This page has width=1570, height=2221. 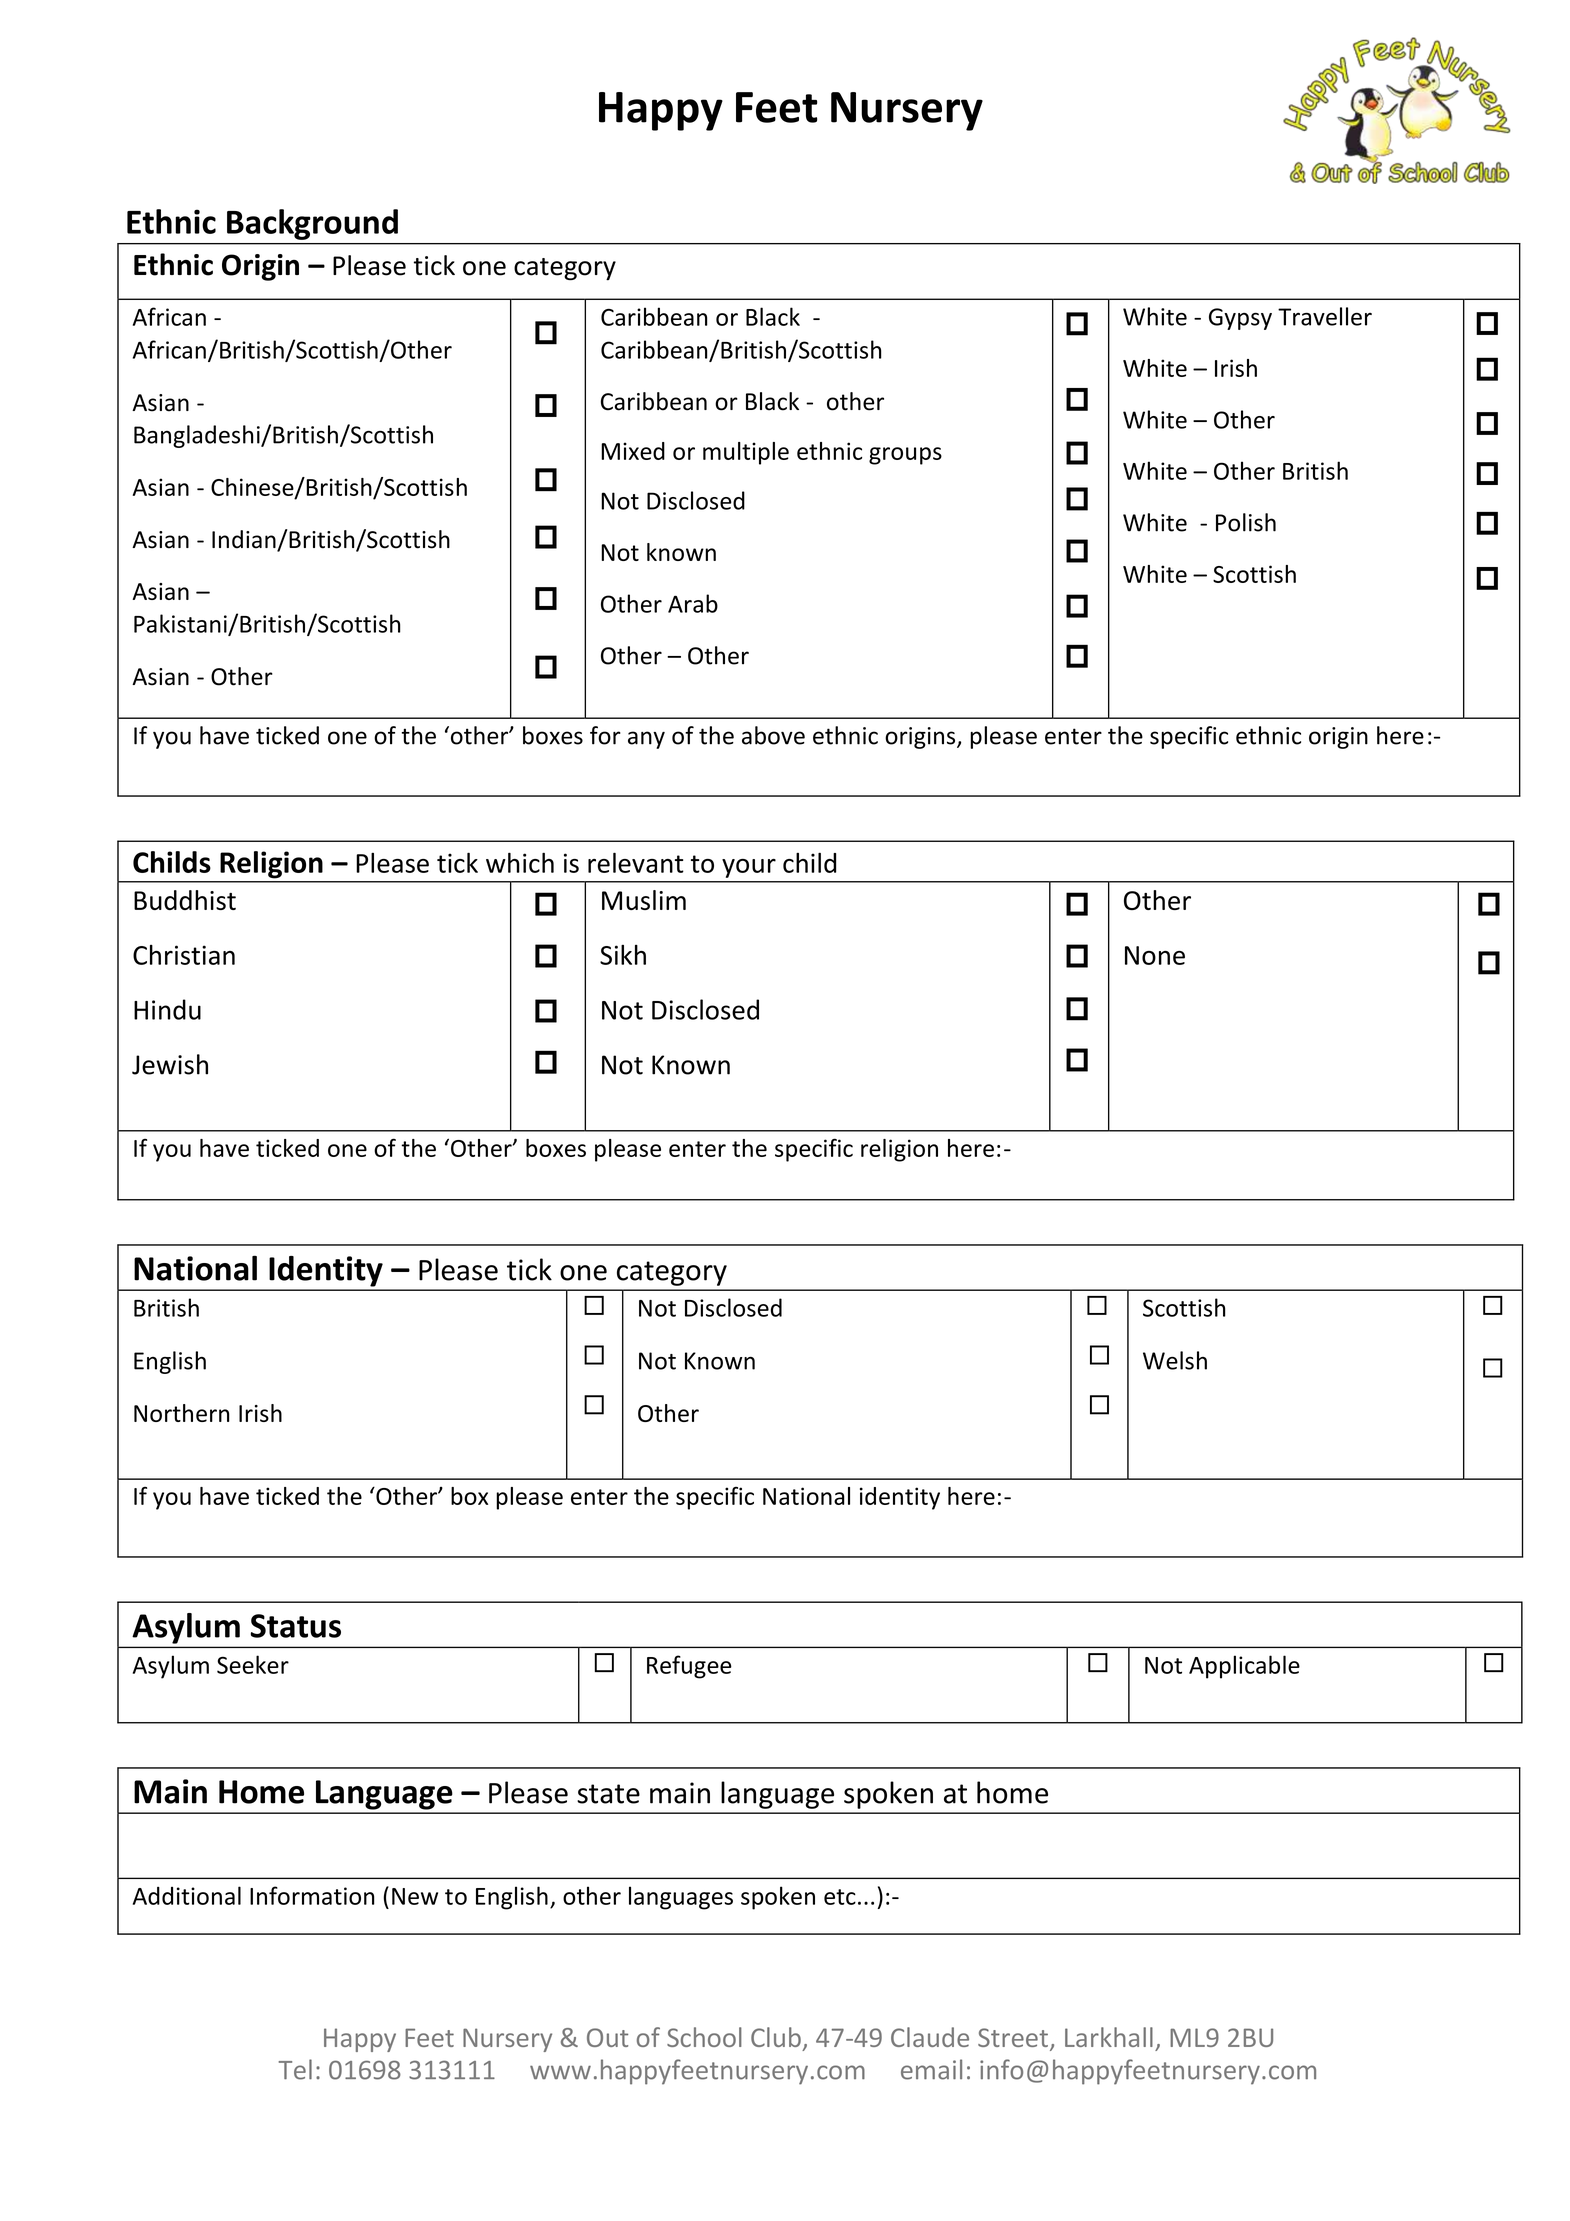 What do you see at coordinates (1240, 319) in the page?
I see `Gypsy` at bounding box center [1240, 319].
